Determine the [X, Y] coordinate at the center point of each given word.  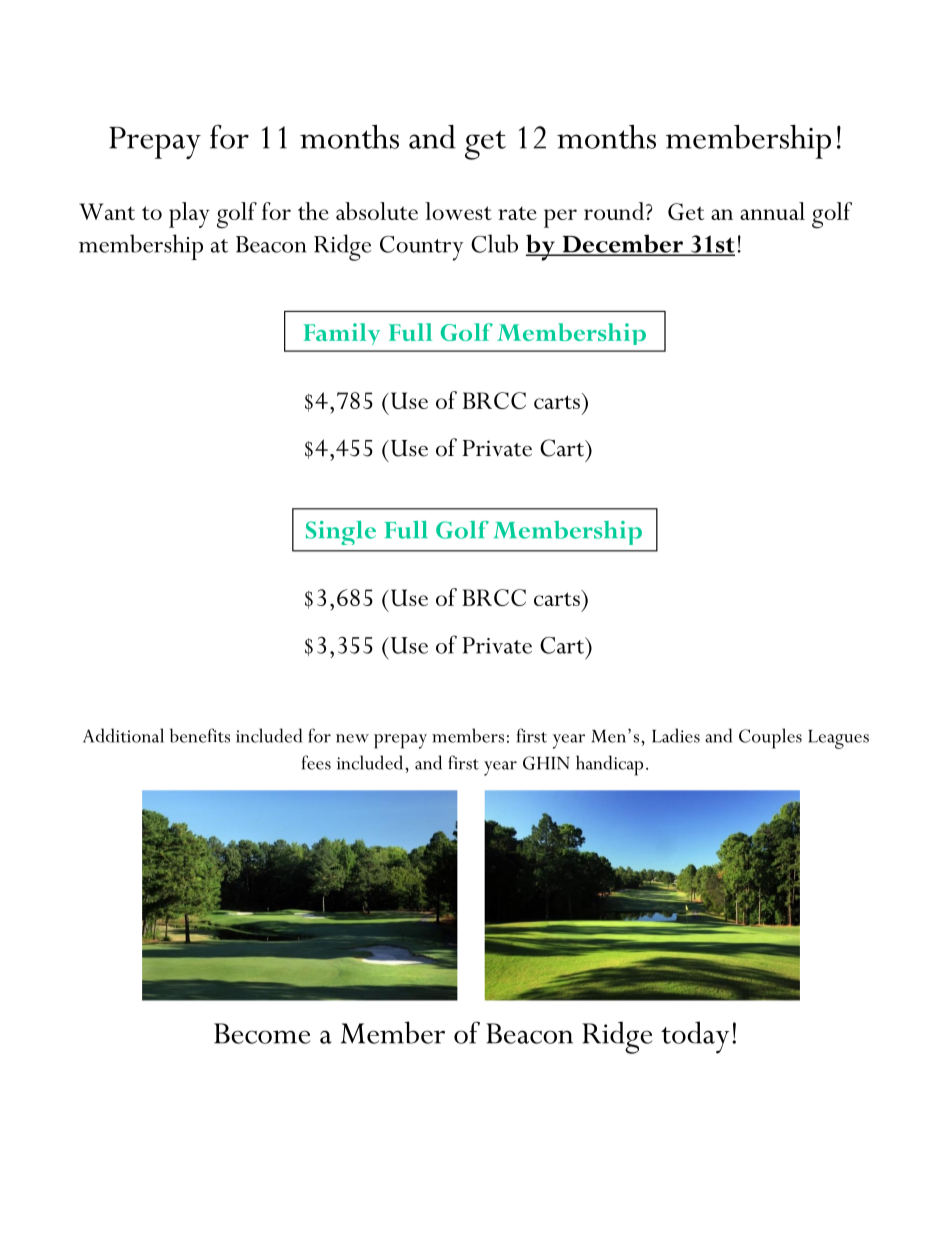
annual [772, 211]
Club [494, 243]
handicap [609, 765]
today [695, 1037]
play [189, 215]
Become [262, 1033]
